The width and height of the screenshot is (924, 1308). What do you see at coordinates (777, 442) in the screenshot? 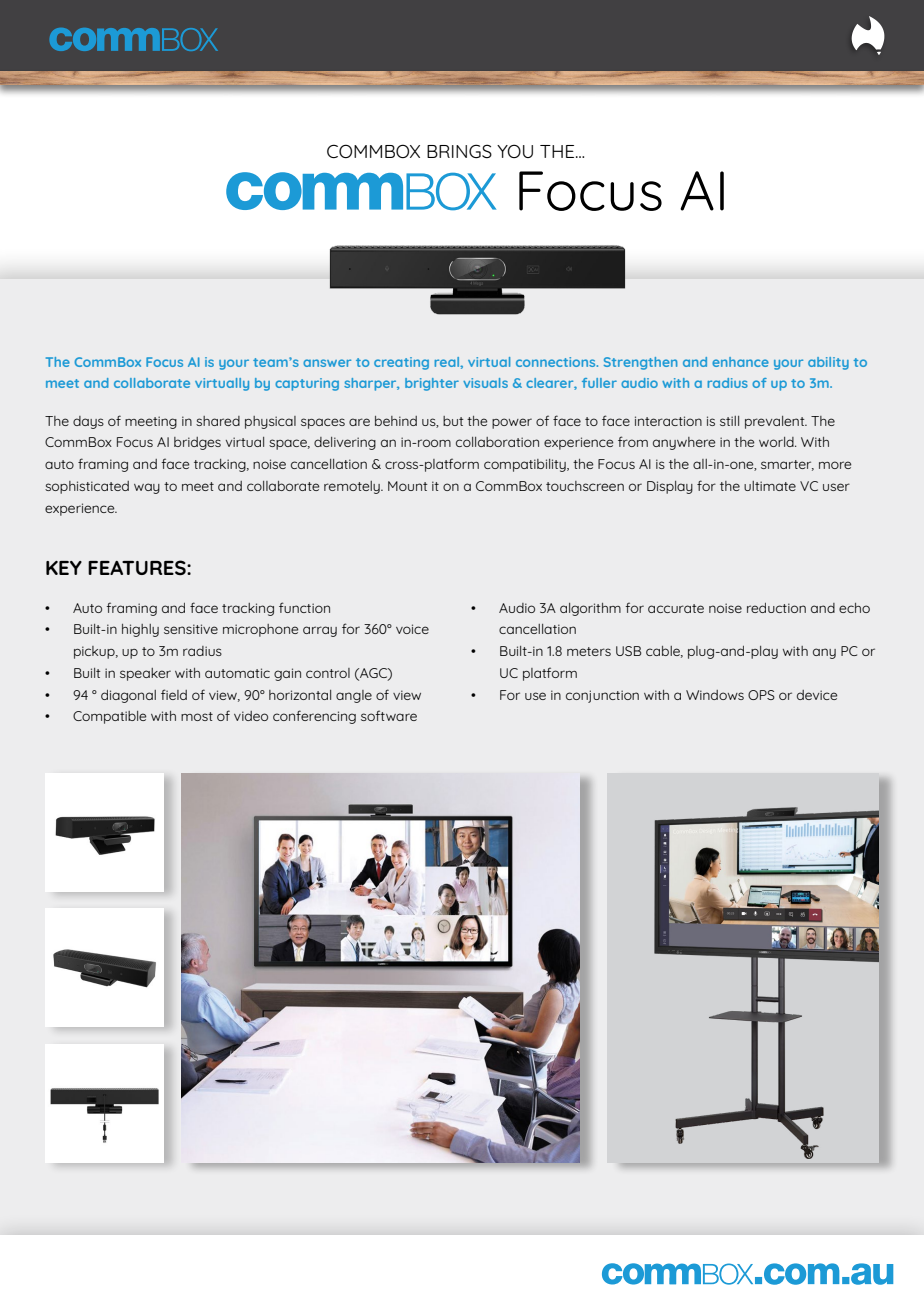
I see `world` at bounding box center [777, 442].
